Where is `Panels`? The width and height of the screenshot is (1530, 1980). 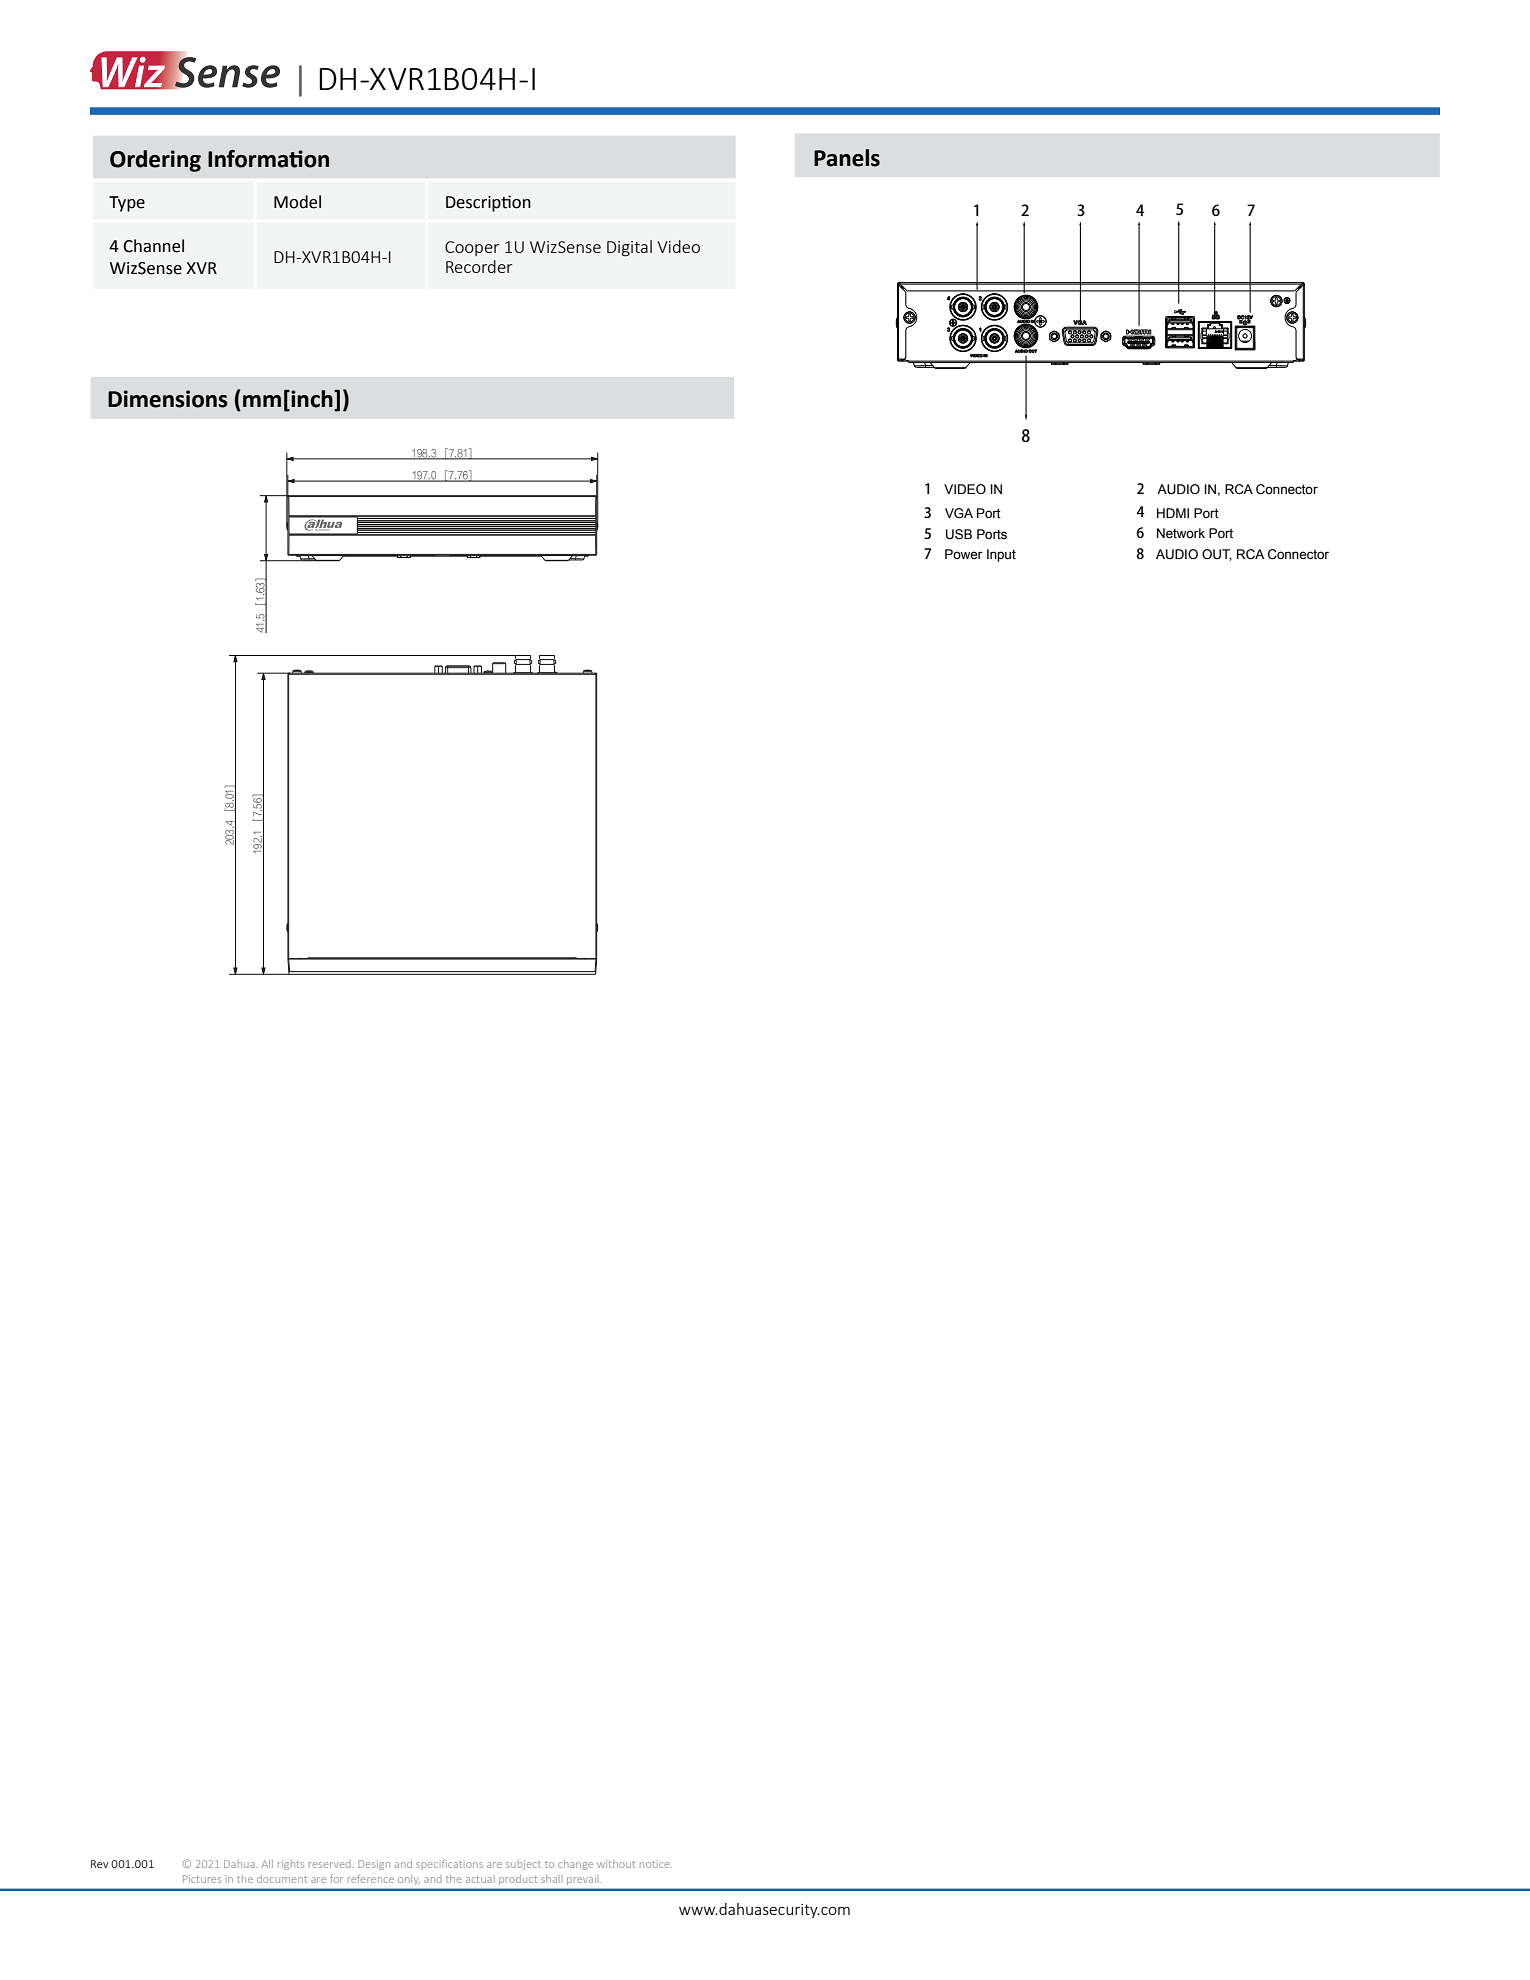
Panels is located at coordinates (847, 158).
